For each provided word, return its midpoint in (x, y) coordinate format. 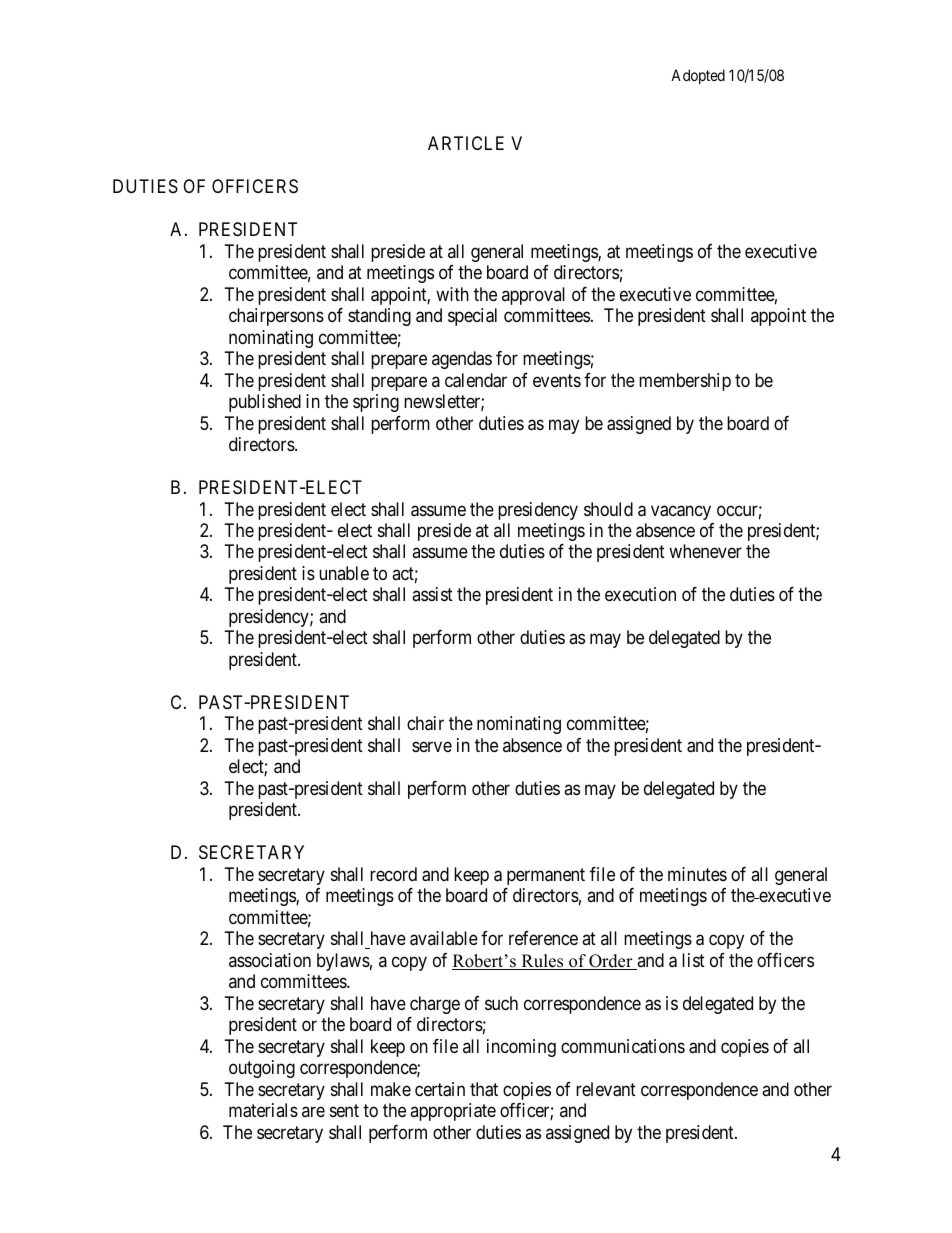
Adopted (698, 76)
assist (432, 594)
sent (344, 1110)
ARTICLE (466, 143)
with (452, 294)
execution (640, 594)
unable (344, 573)
